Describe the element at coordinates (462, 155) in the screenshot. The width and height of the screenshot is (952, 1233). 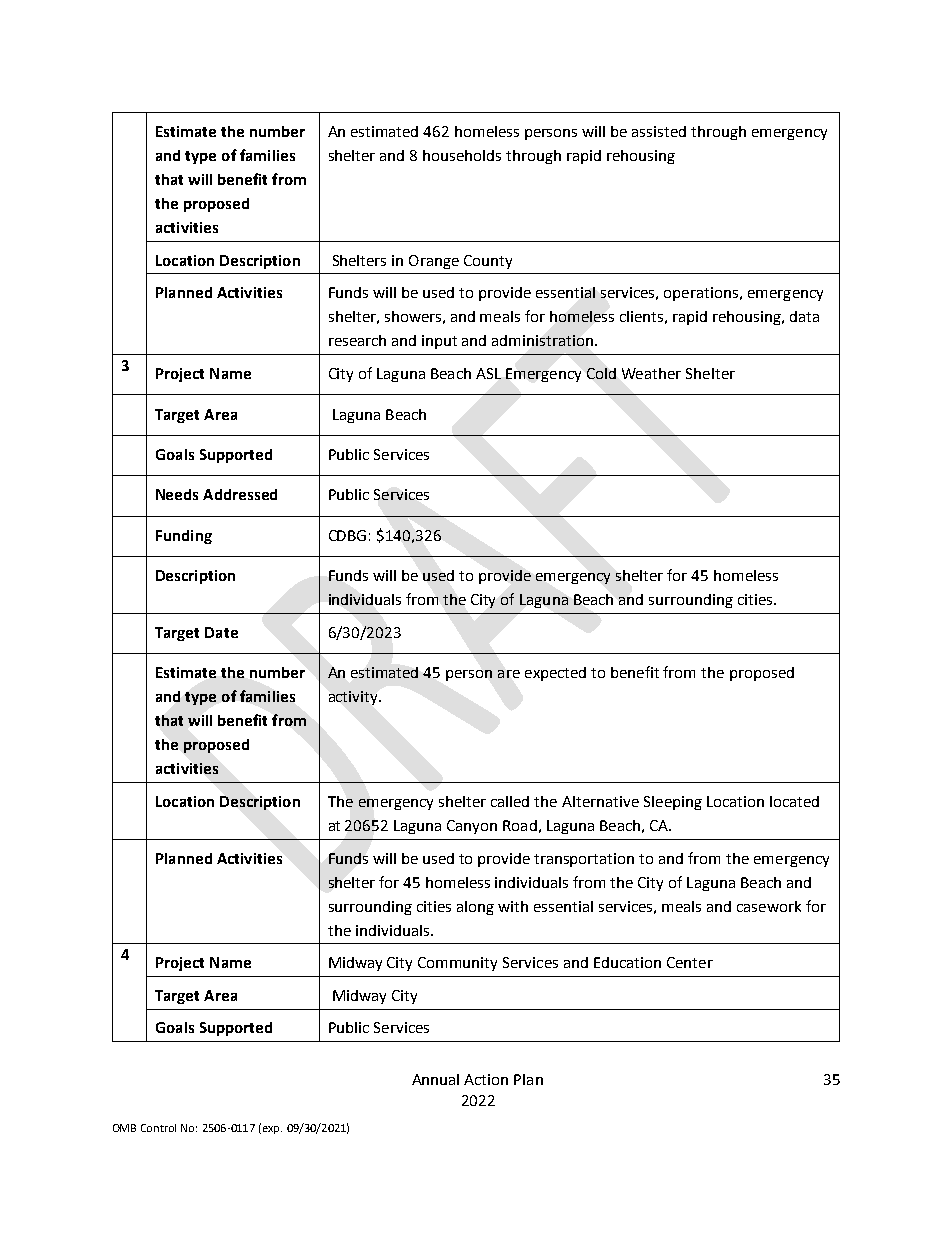
I see `households` at that location.
